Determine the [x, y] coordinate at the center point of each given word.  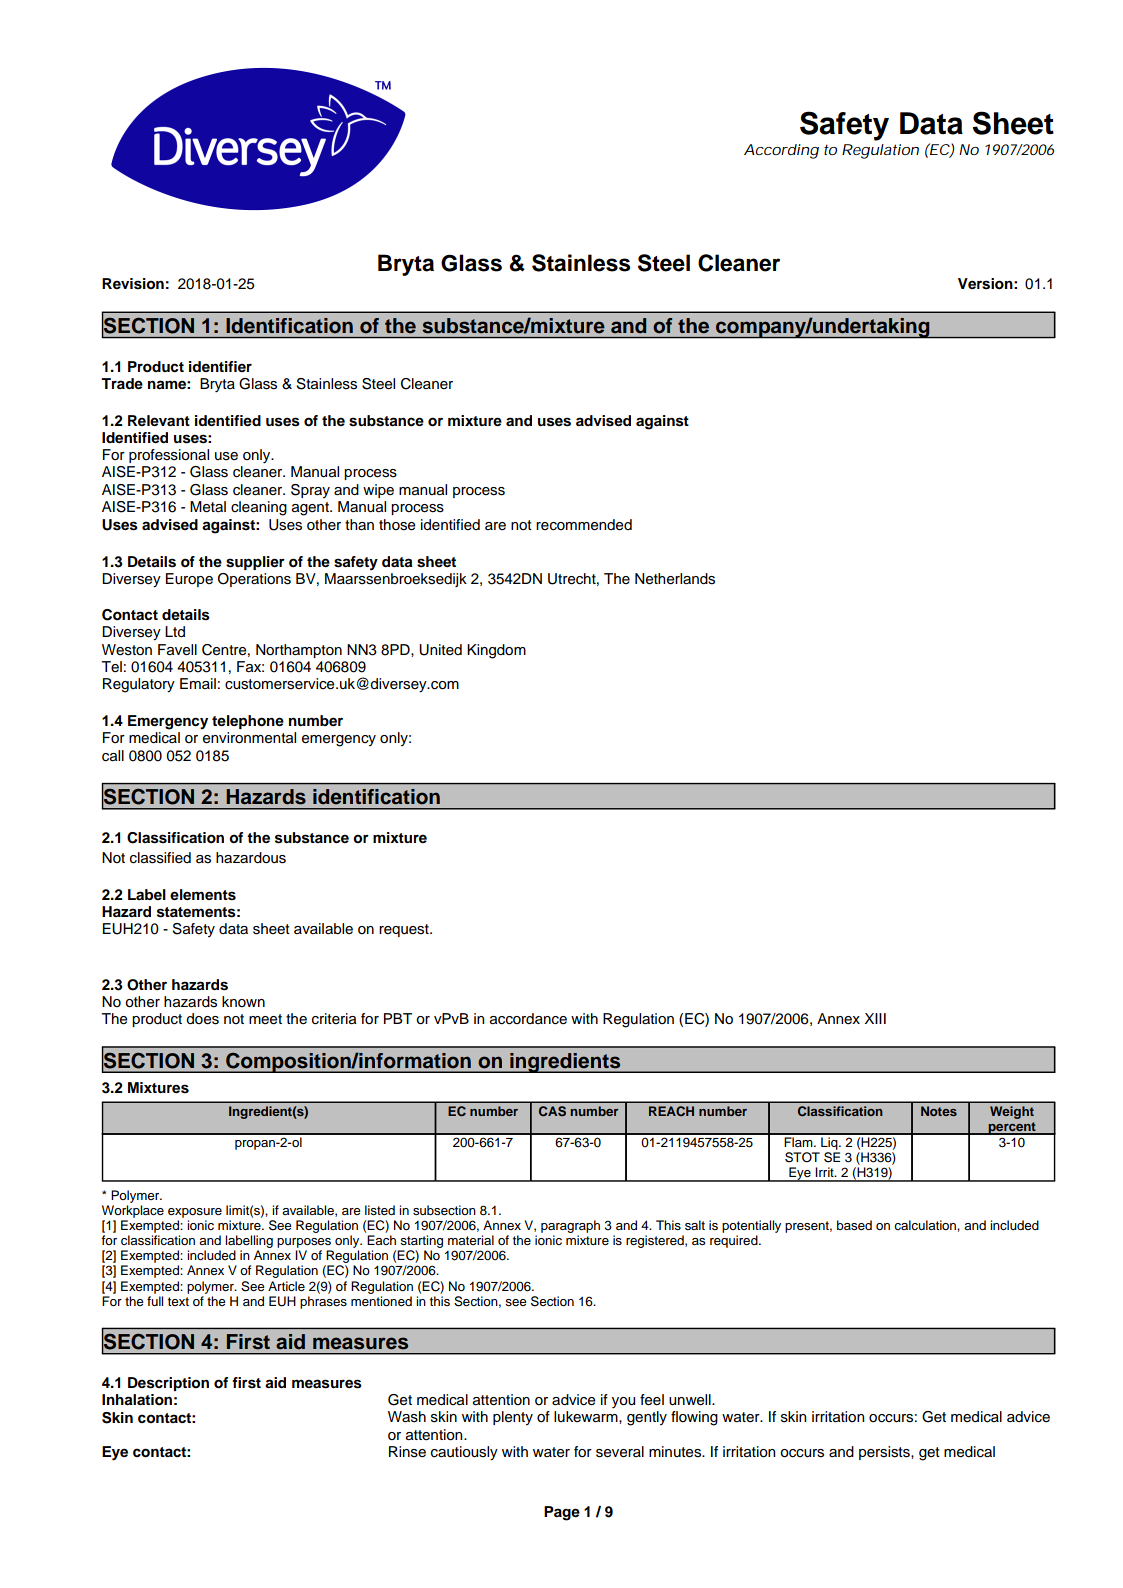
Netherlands [675, 579]
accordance [528, 1019]
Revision [133, 284]
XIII [875, 1018]
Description [168, 1384]
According [781, 151]
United [440, 650]
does [202, 1019]
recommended [584, 525]
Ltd [175, 632]
